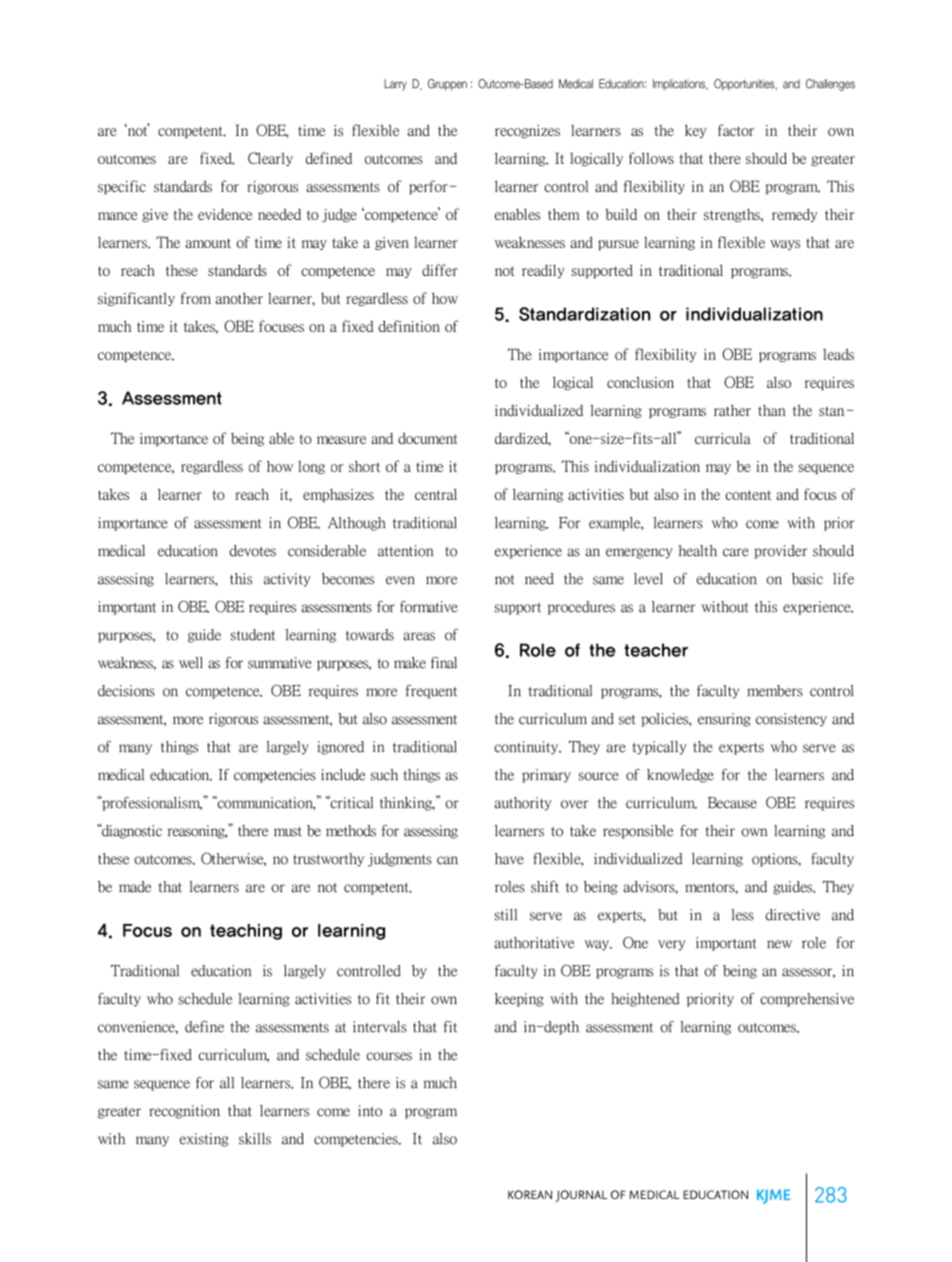 The height and width of the screenshot is (1262, 952). I want to click on factor, so click(736, 130).
